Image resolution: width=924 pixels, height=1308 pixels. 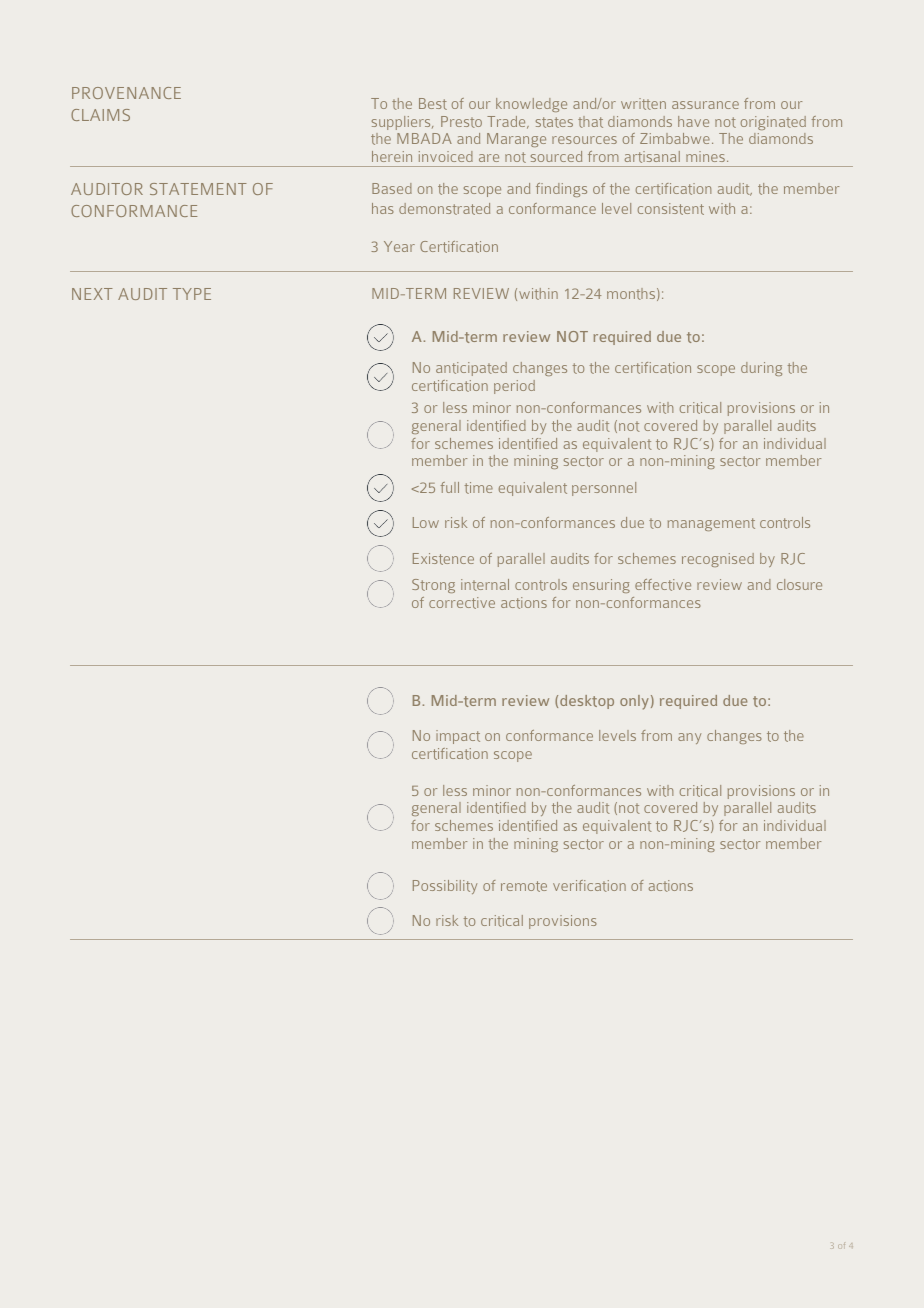 What do you see at coordinates (693, 121) in the screenshot?
I see `have` at bounding box center [693, 121].
